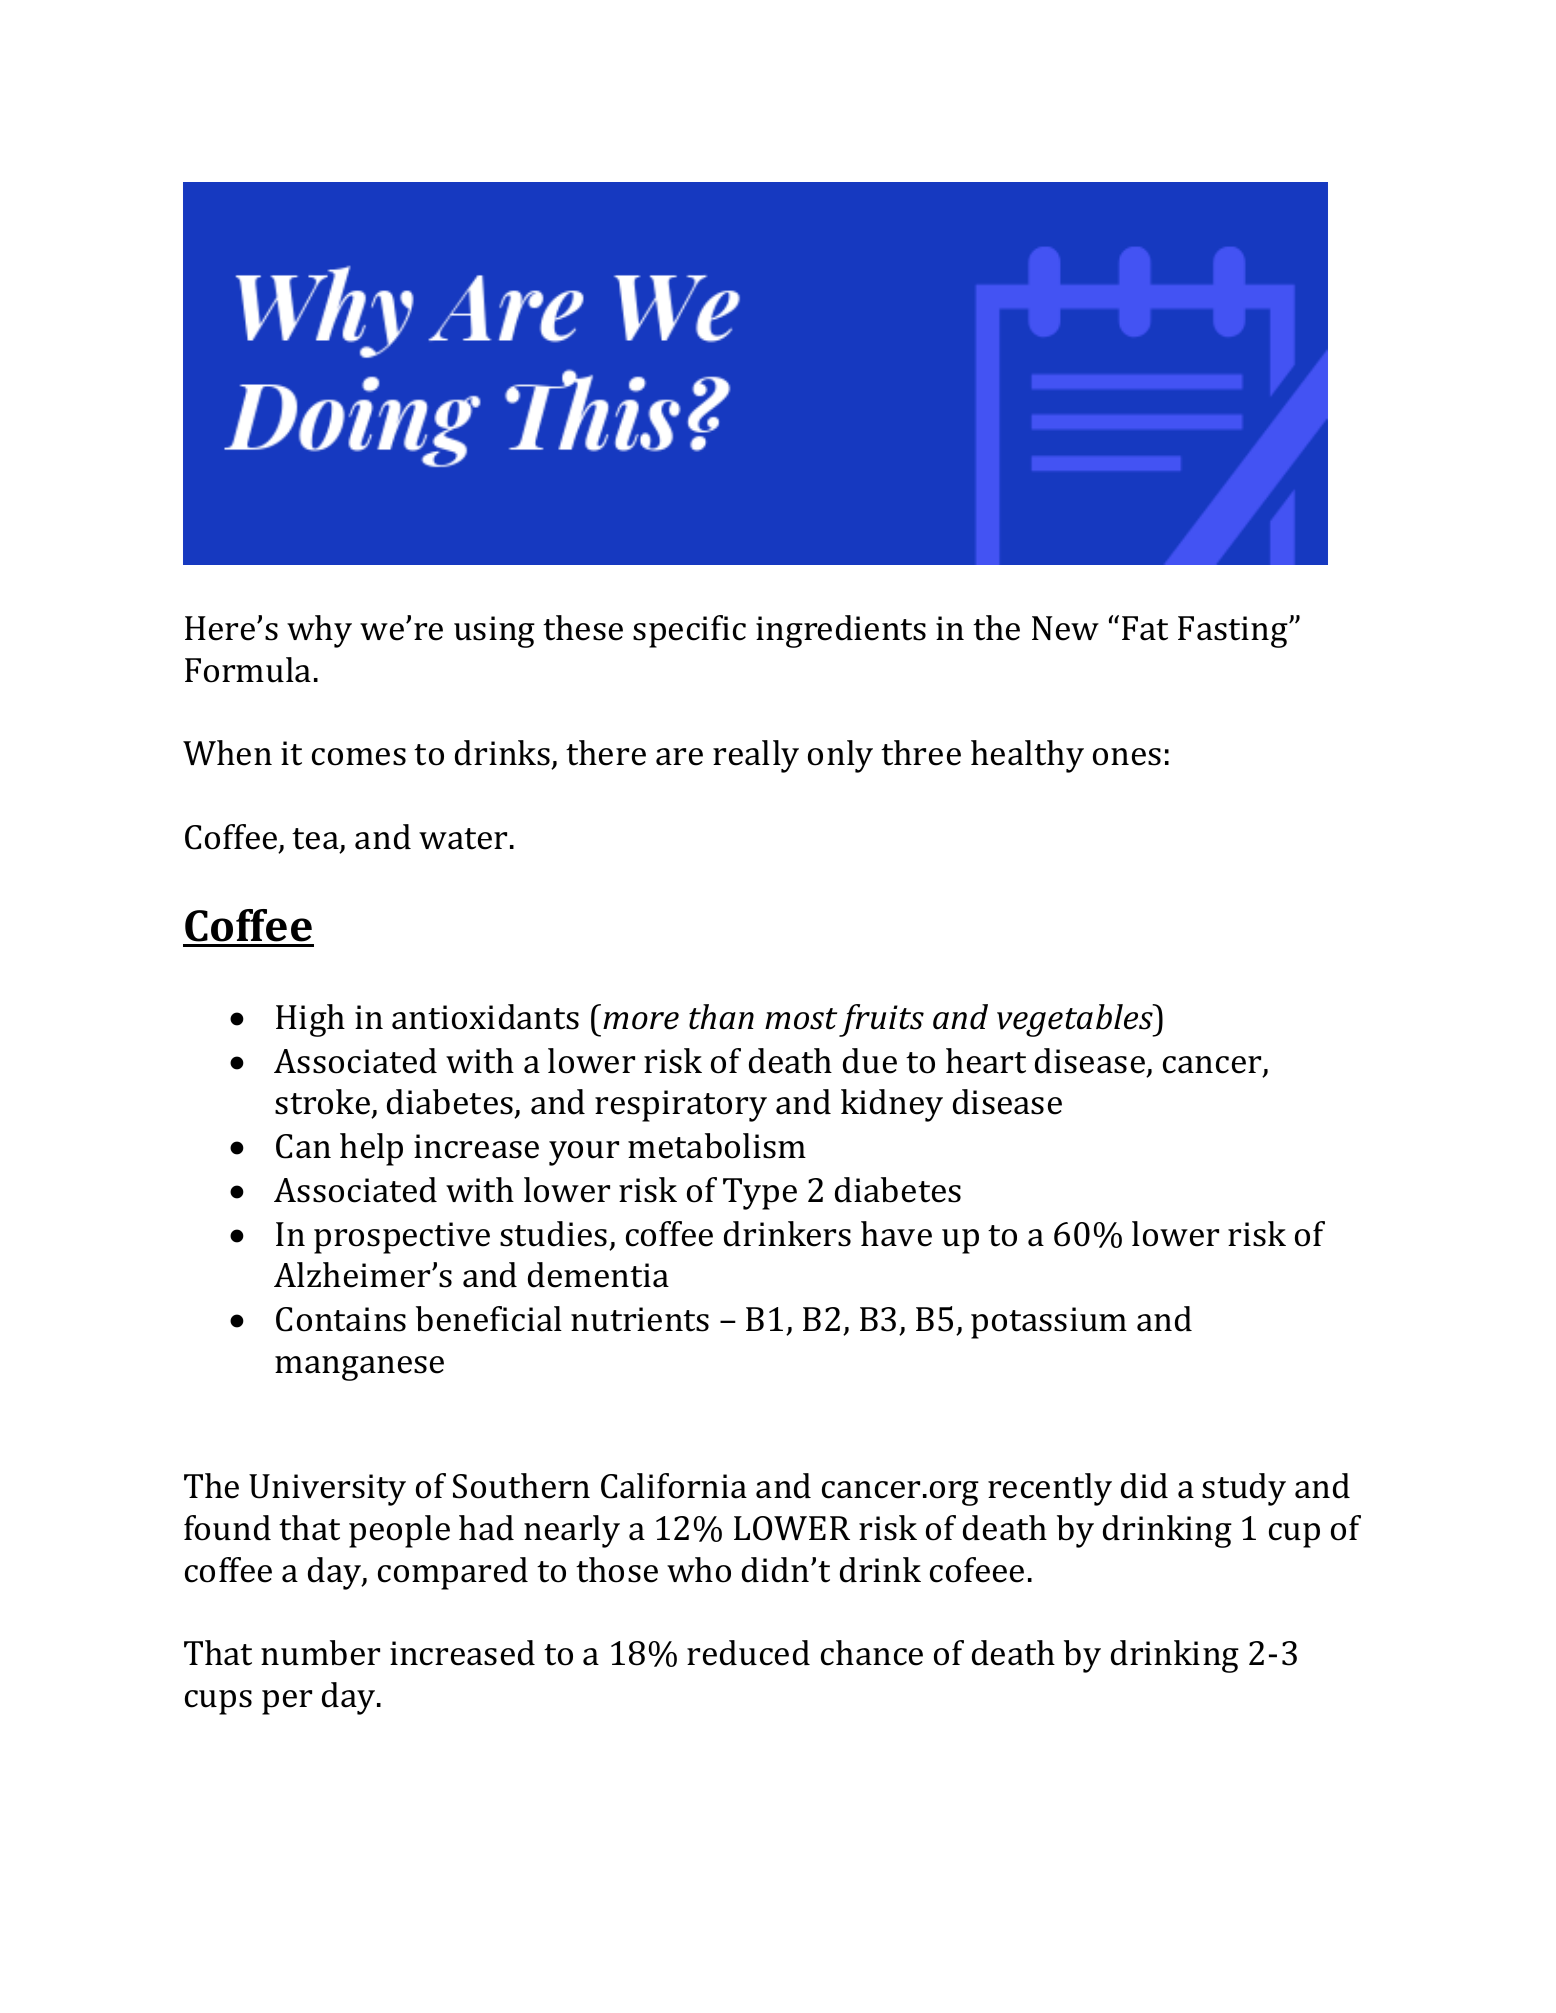 The height and width of the screenshot is (2013, 1556). Describe the element at coordinates (1145, 628) in the screenshot. I see `Fat` at that location.
